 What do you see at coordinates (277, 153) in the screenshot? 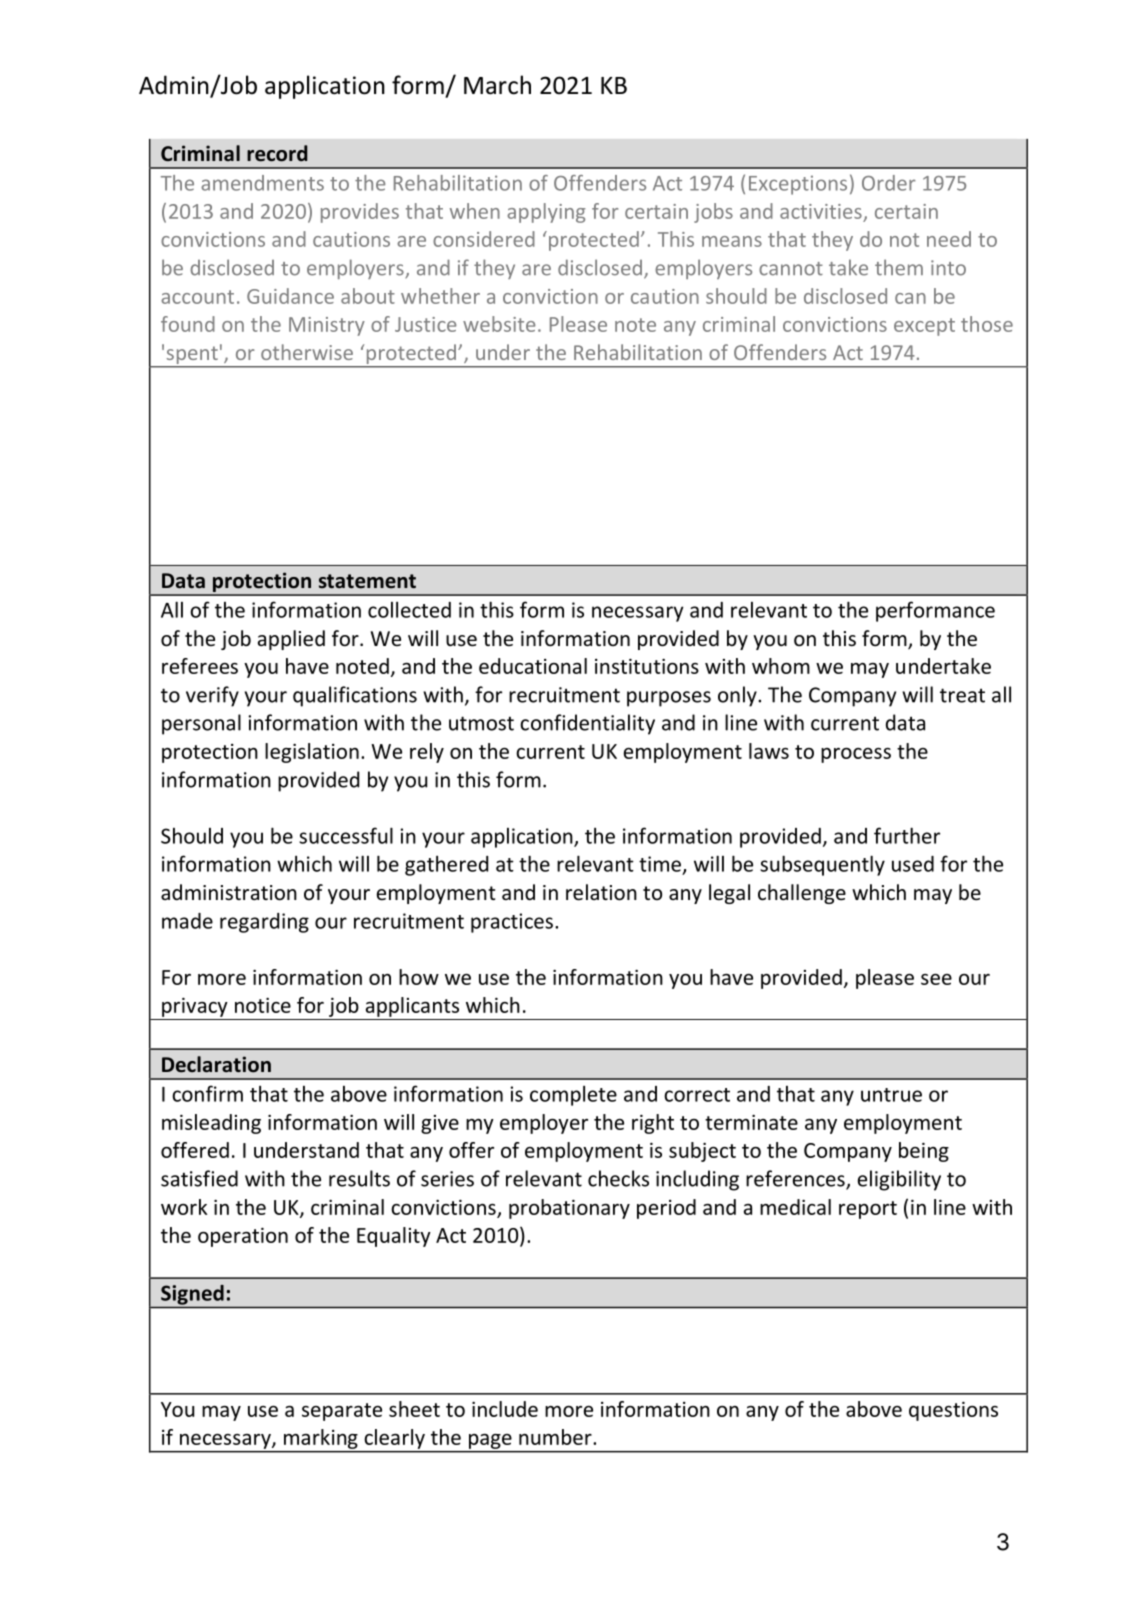
I see `record` at bounding box center [277, 153].
